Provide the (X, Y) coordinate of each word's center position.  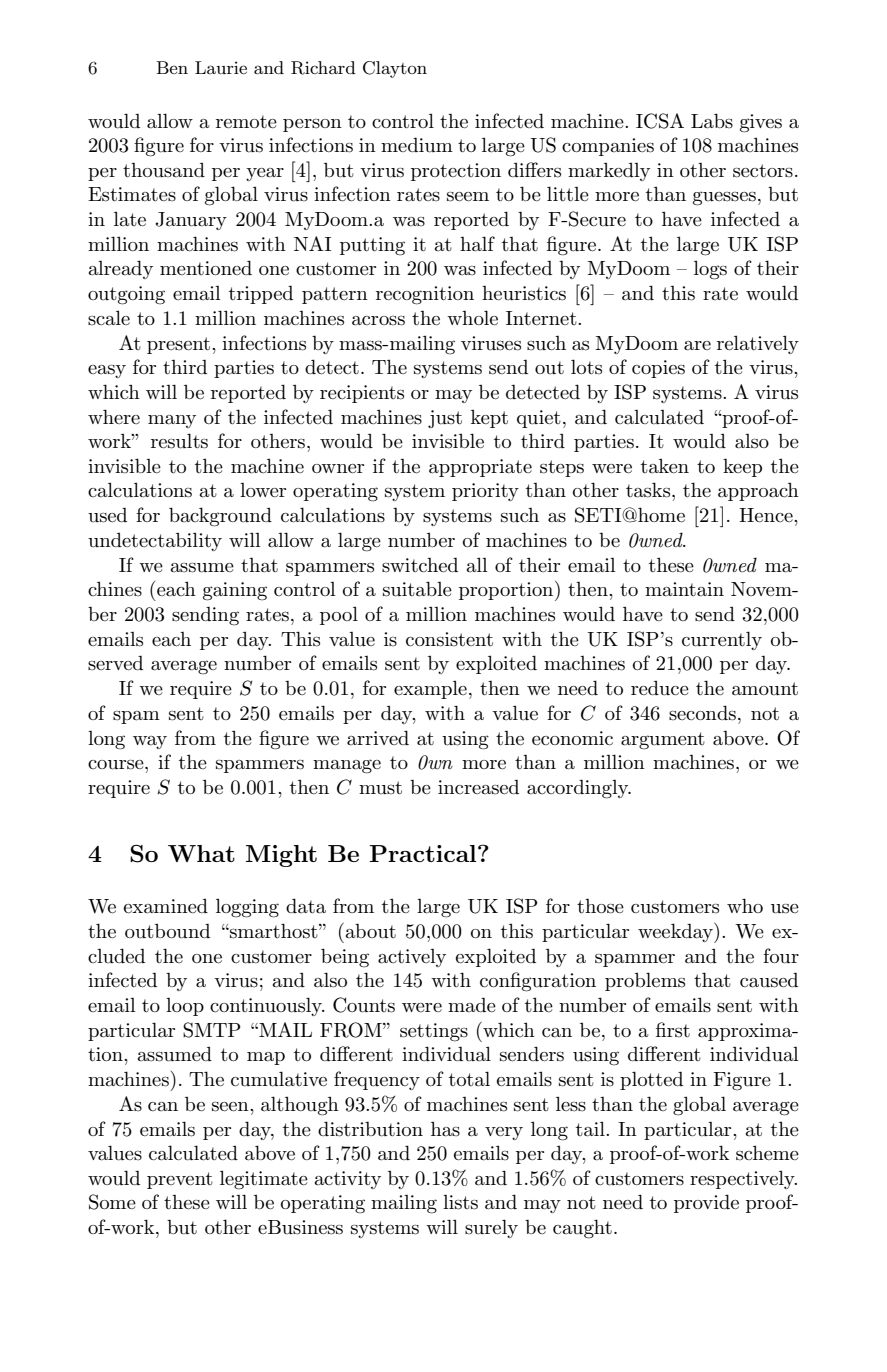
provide (706, 1203)
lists (460, 1202)
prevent (180, 1180)
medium (417, 145)
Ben (172, 67)
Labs (712, 121)
